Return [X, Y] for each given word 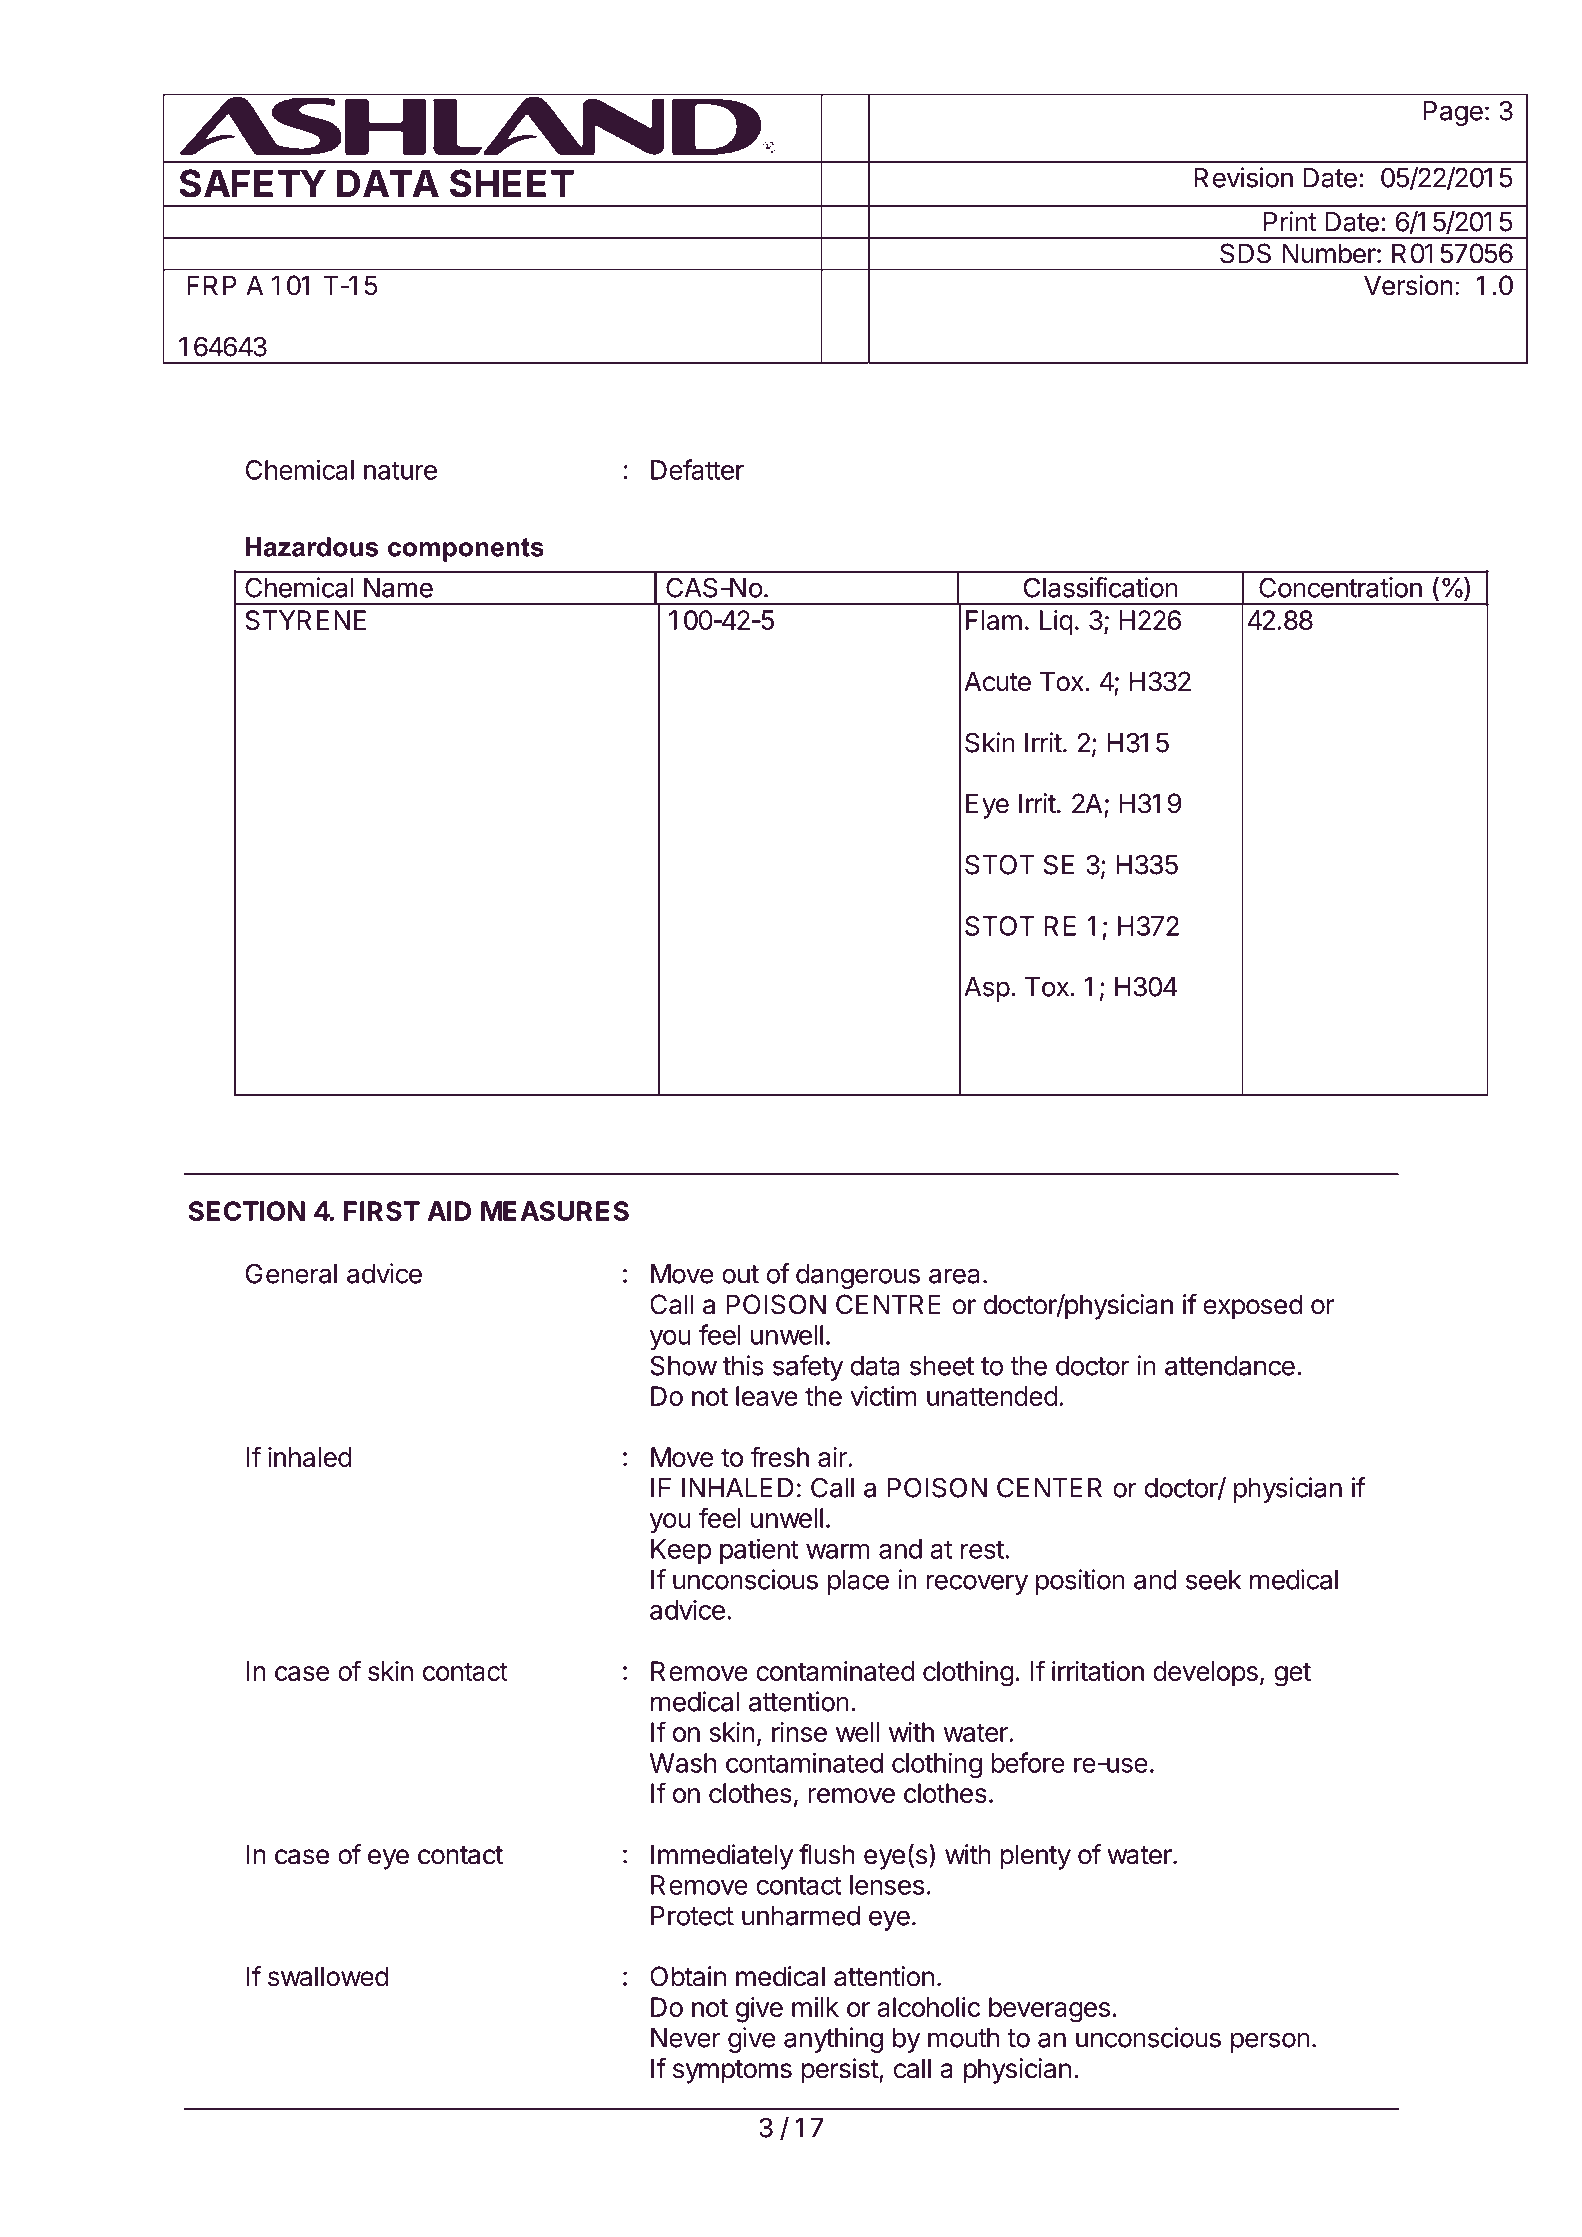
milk [815, 2007]
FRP [211, 285]
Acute [997, 681]
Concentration [1340, 587]
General [291, 1273]
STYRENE [305, 620]
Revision [1243, 177]
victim [883, 1396]
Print [1290, 221]
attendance [1230, 1366]
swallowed [328, 1976]
